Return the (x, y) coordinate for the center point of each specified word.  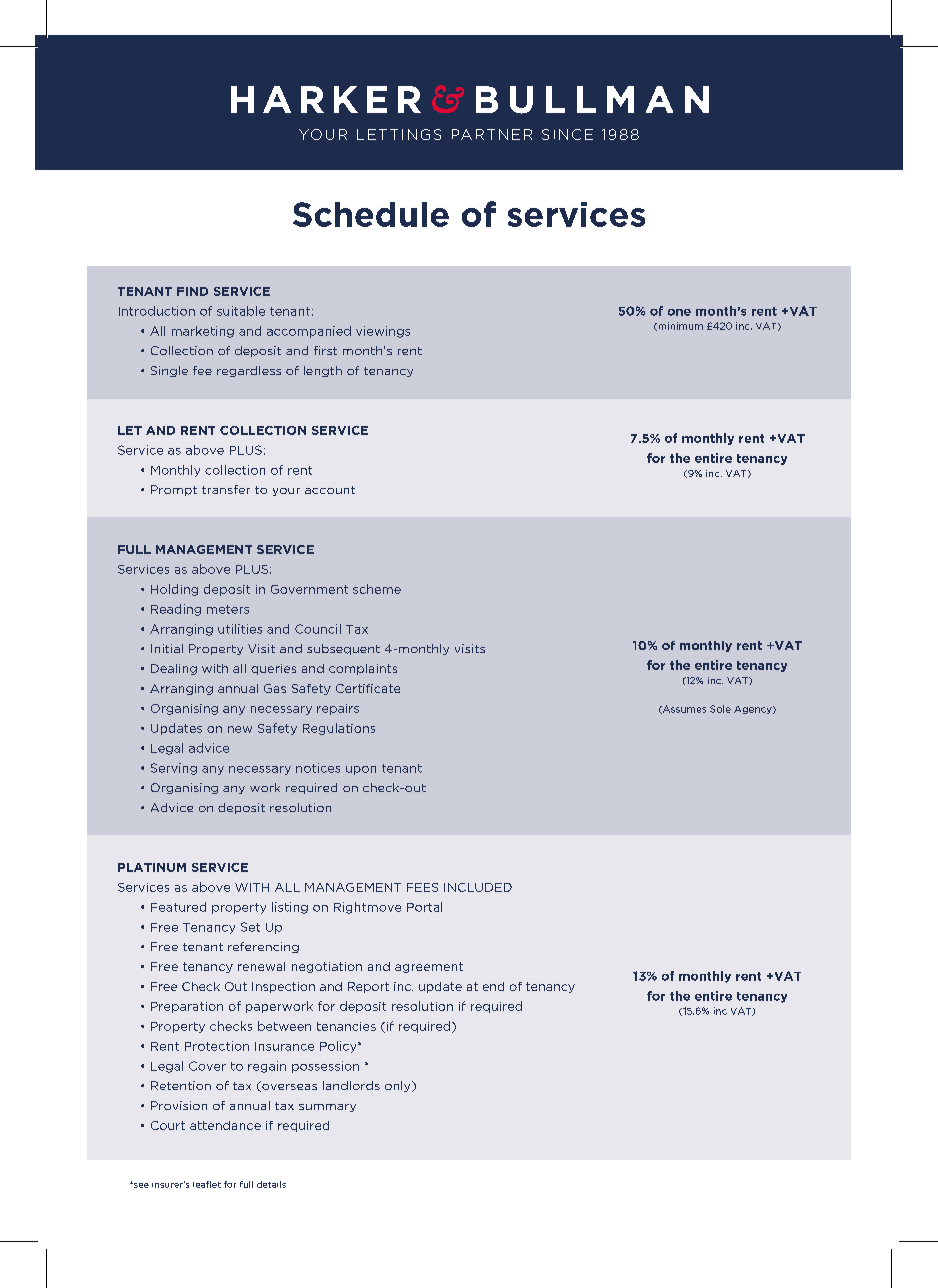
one (679, 312)
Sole (720, 709)
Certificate (368, 688)
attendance (225, 1125)
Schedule (371, 214)
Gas (275, 688)
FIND (192, 291)
